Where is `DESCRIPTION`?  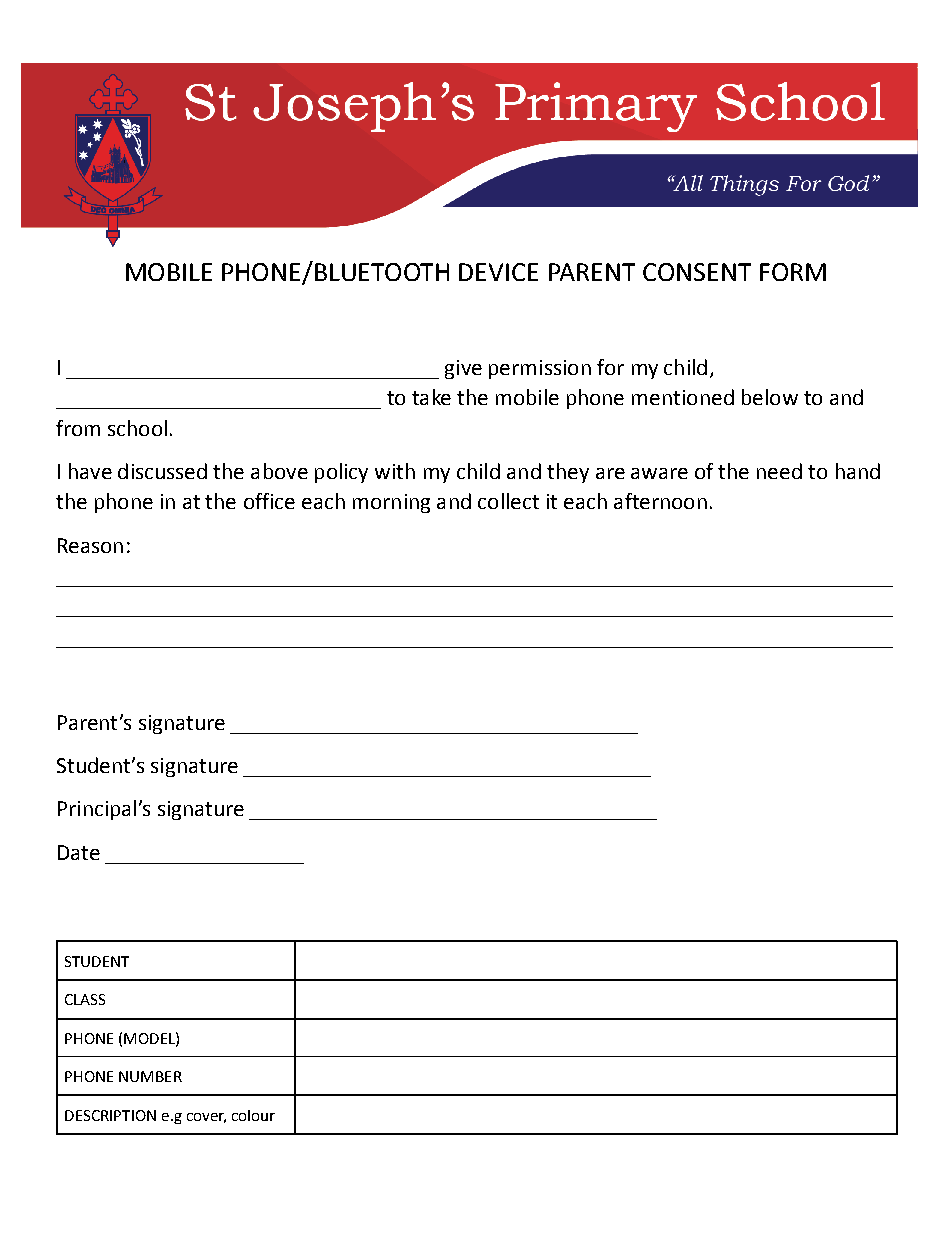
DESCRIPTION is located at coordinates (110, 1115).
